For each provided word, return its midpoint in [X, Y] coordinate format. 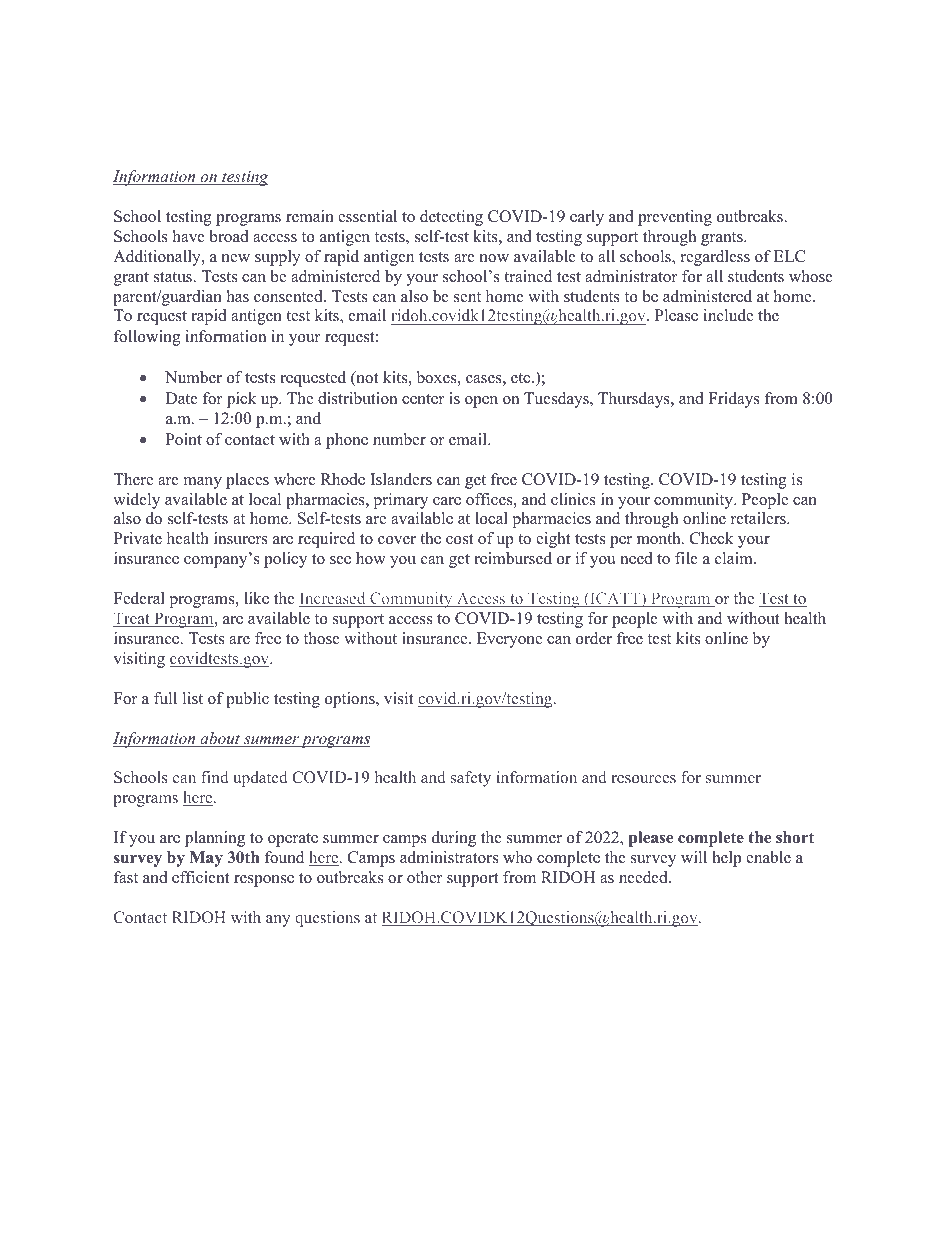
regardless [715, 258]
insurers [241, 538]
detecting [451, 218]
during [454, 839]
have [189, 236]
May [206, 859]
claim [735, 558]
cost [460, 539]
